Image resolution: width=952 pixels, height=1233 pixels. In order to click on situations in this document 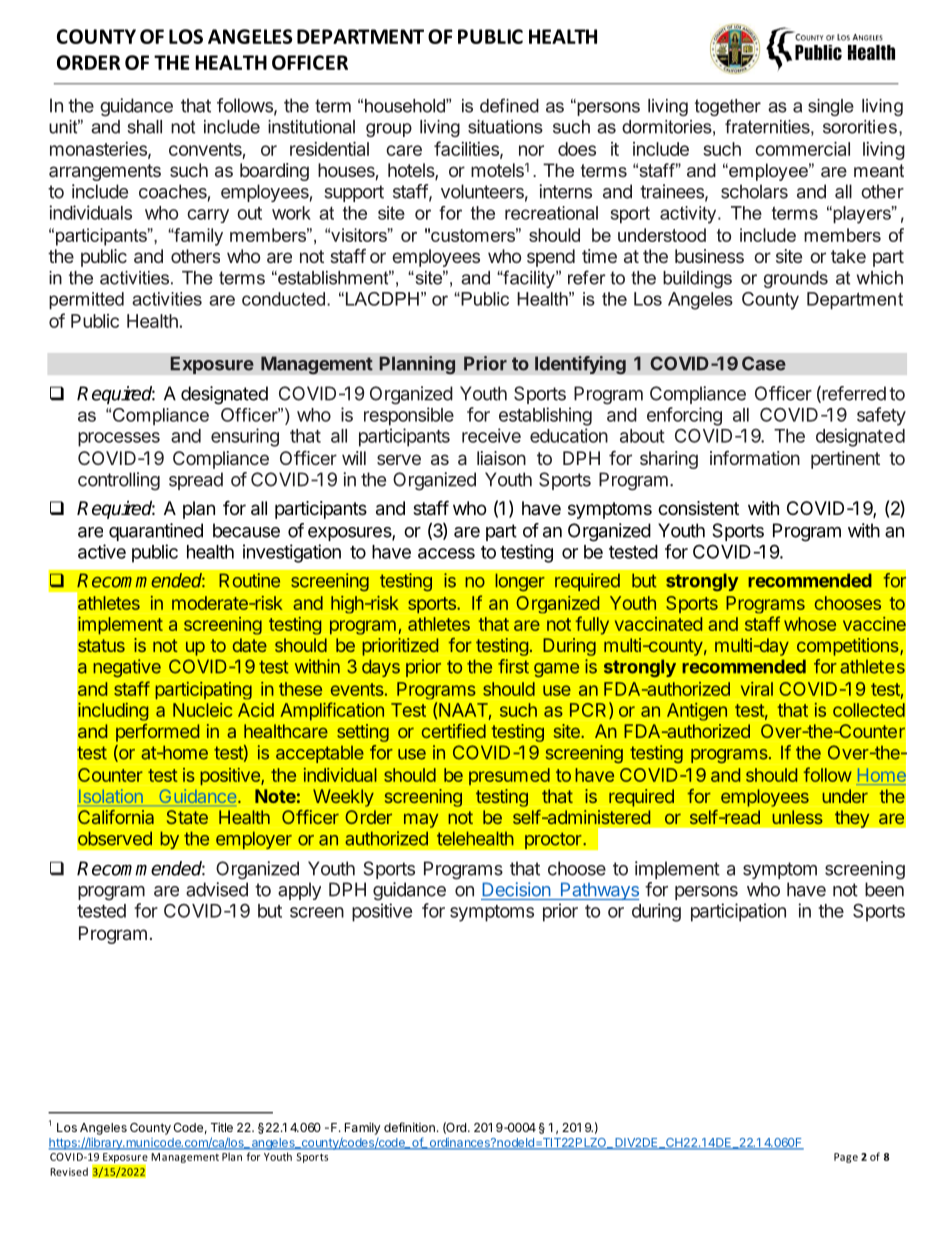, I will do `click(505, 127)`.
